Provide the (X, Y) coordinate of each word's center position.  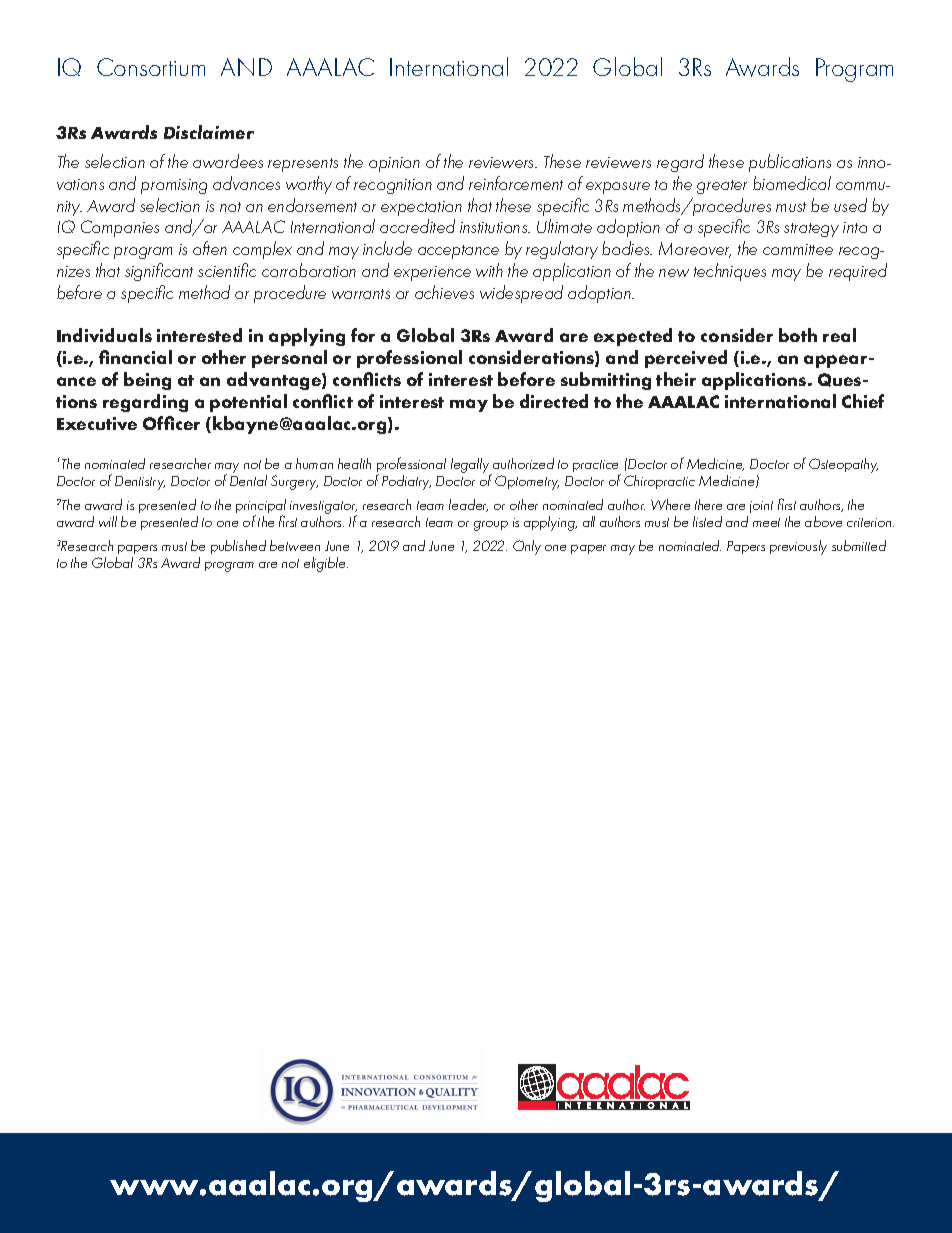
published (238, 547)
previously (798, 547)
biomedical (792, 183)
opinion (394, 164)
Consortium (151, 67)
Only (527, 547)
